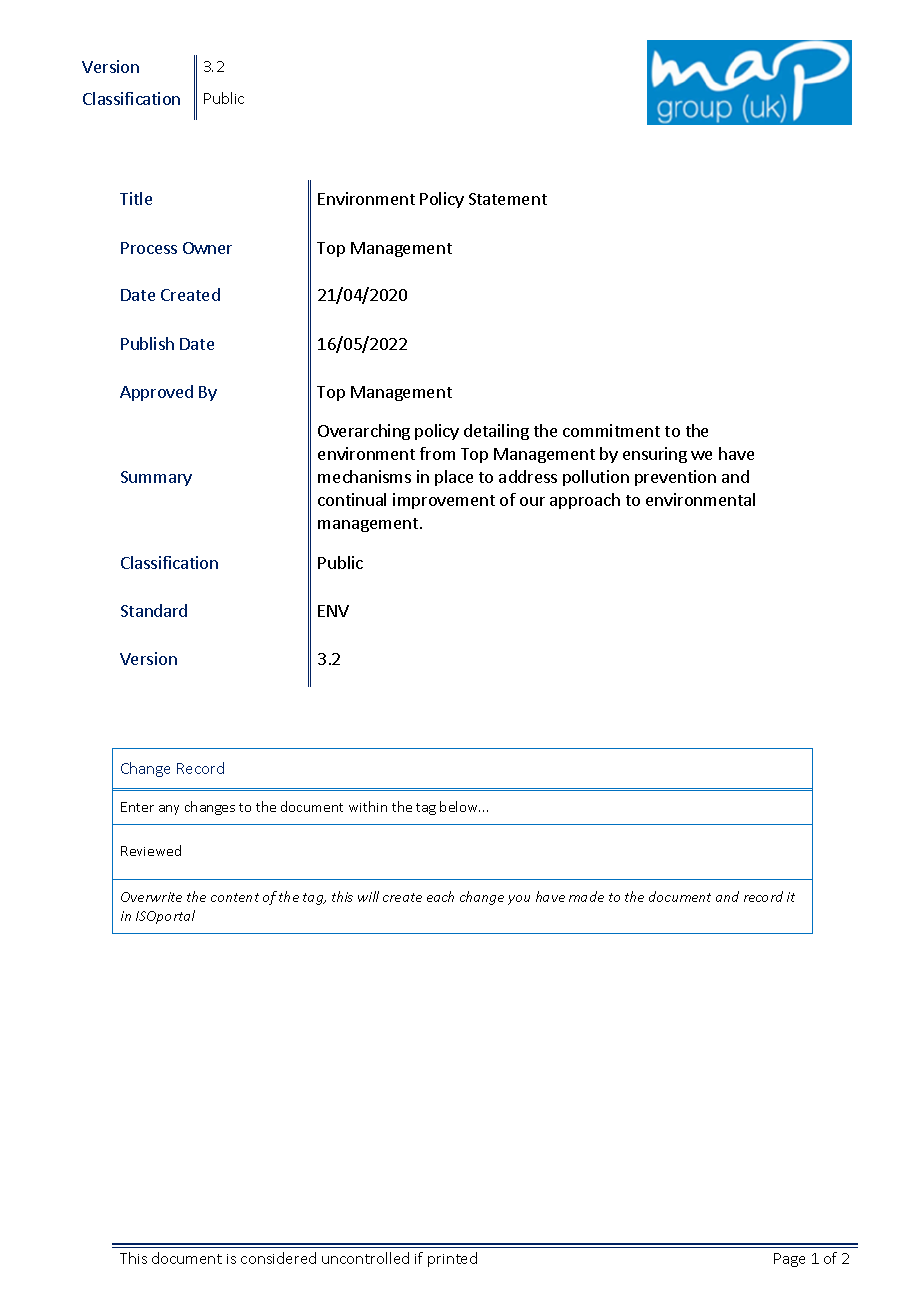 The width and height of the page is (924, 1308). I want to click on you, so click(519, 900).
